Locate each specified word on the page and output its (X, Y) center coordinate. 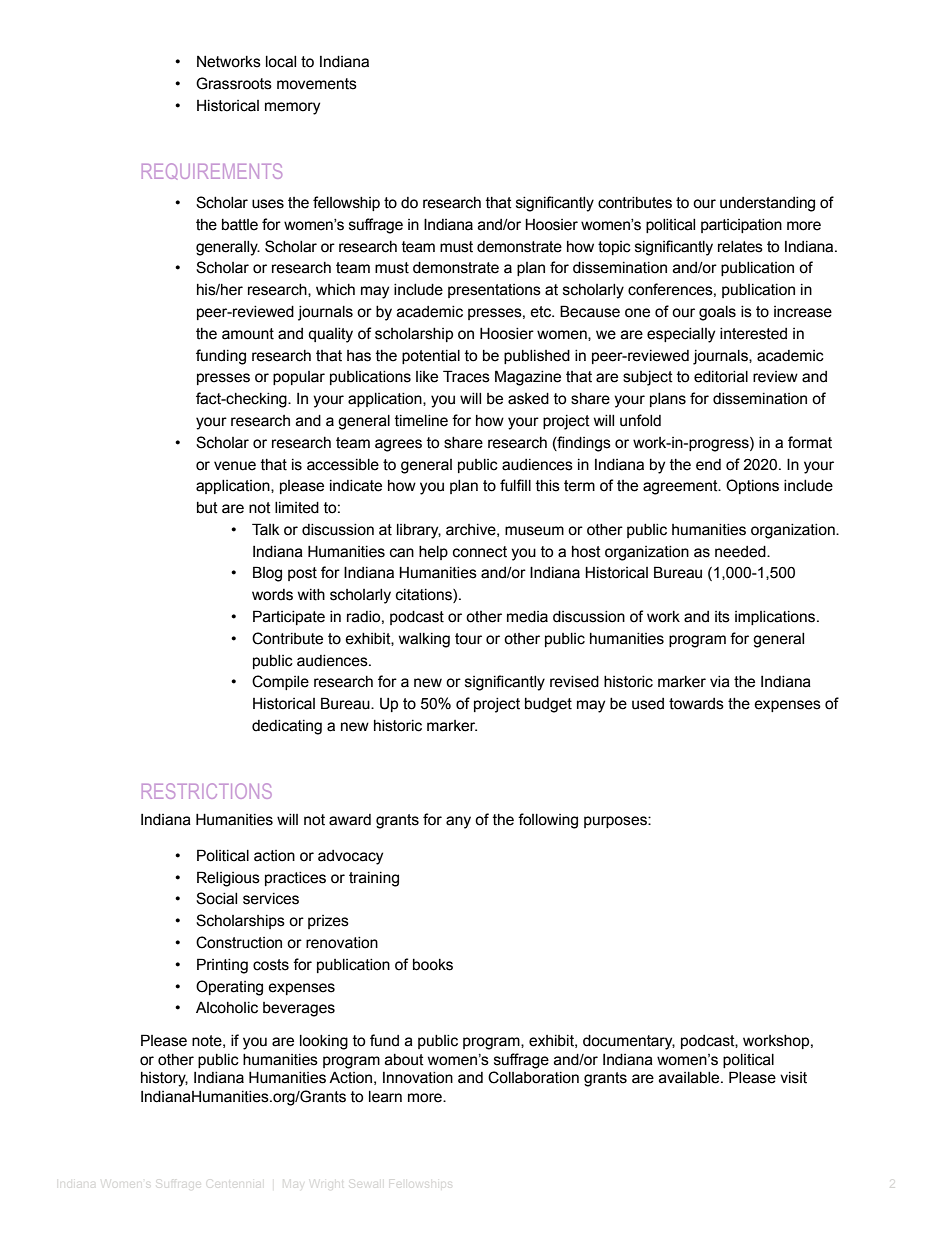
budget (548, 705)
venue (235, 466)
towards (696, 704)
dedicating (287, 727)
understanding (767, 204)
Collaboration (533, 1077)
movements (317, 84)
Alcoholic (227, 1008)
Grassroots (234, 83)
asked (528, 399)
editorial (721, 377)
